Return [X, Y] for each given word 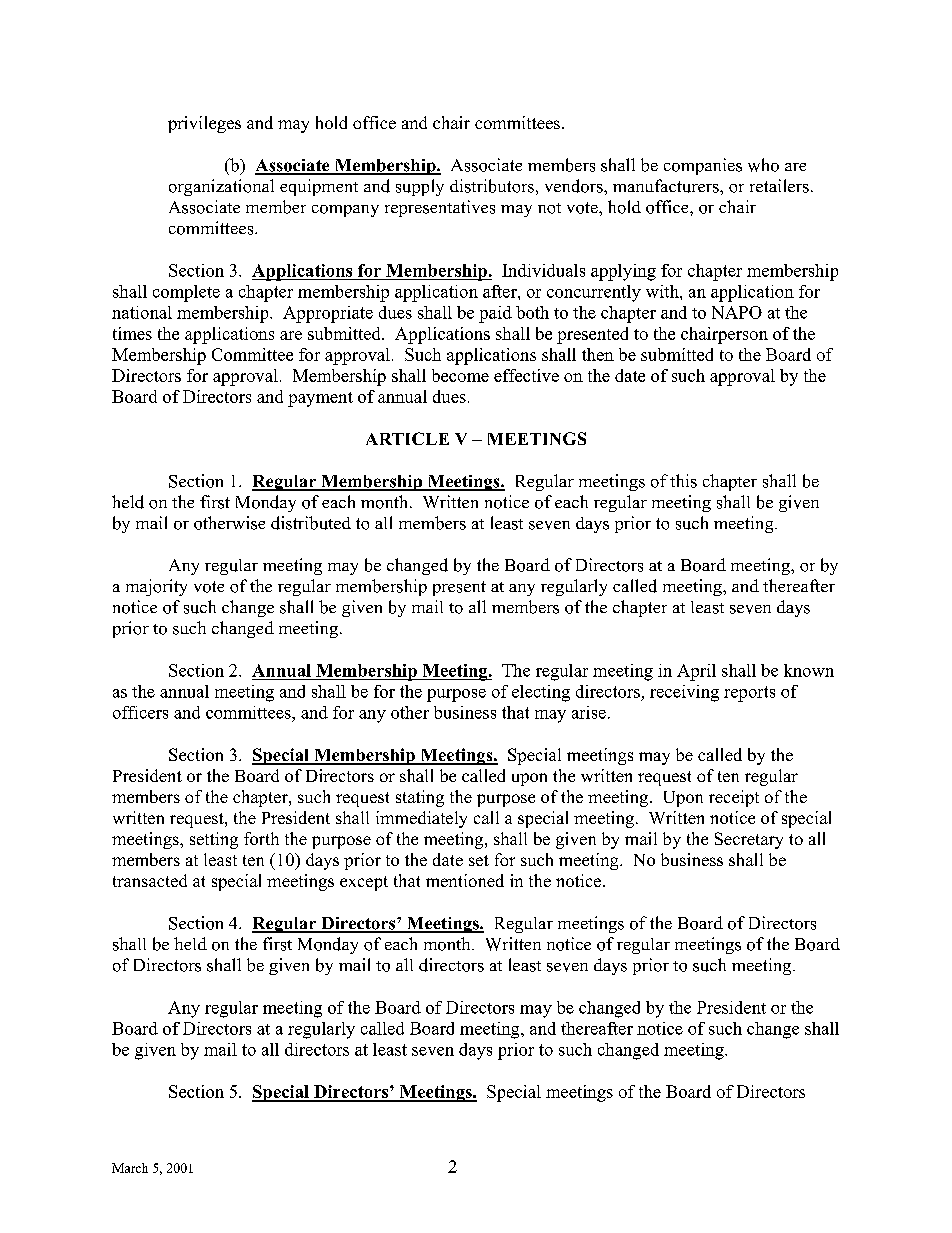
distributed [311, 523]
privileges [204, 124]
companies [703, 166]
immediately [421, 819]
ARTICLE [407, 438]
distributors [492, 186]
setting [214, 840]
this [683, 481]
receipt [734, 798]
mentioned [465, 880]
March [130, 1168]
